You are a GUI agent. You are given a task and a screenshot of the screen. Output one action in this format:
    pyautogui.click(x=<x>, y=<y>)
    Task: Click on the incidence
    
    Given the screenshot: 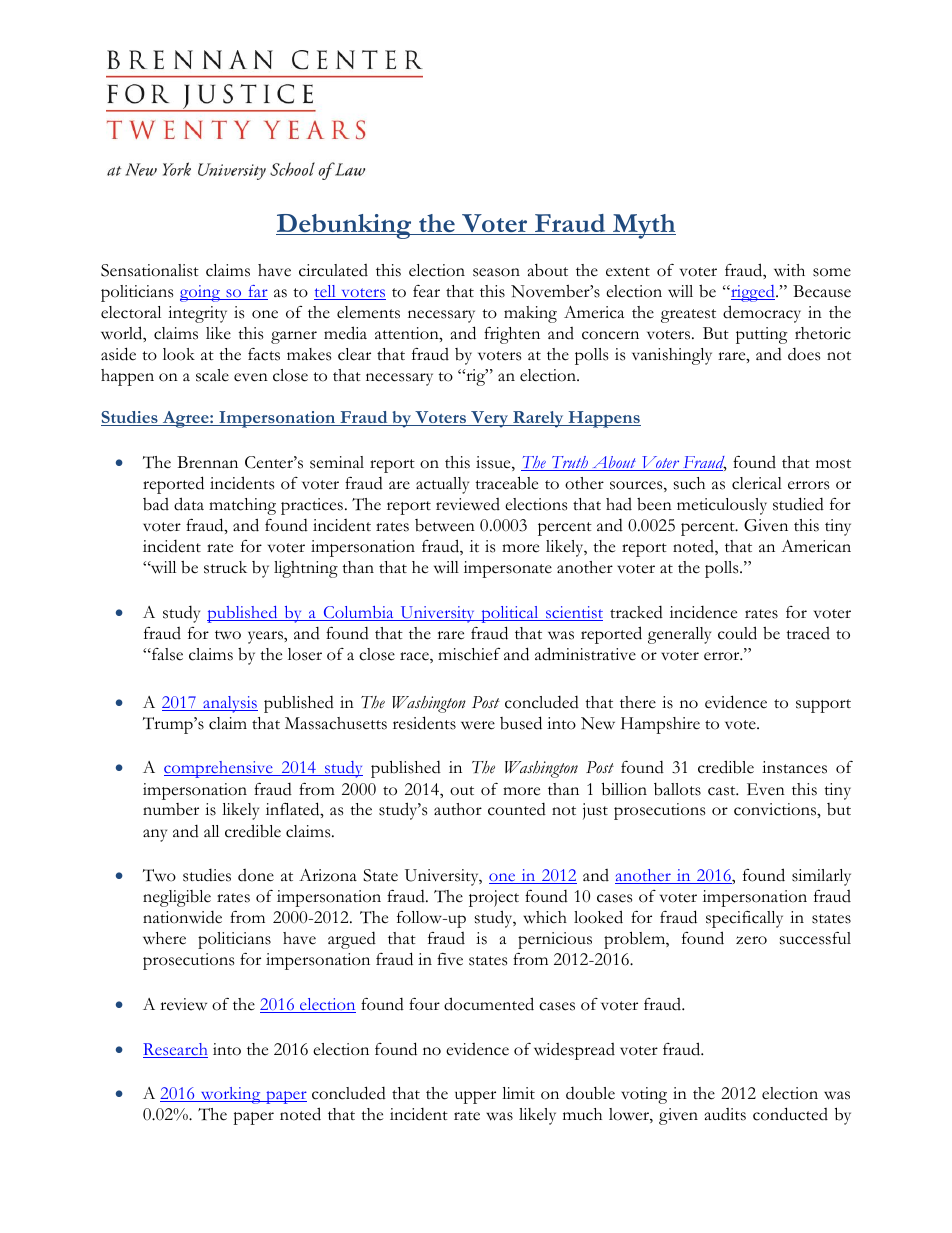 What is the action you would take?
    pyautogui.click(x=703, y=612)
